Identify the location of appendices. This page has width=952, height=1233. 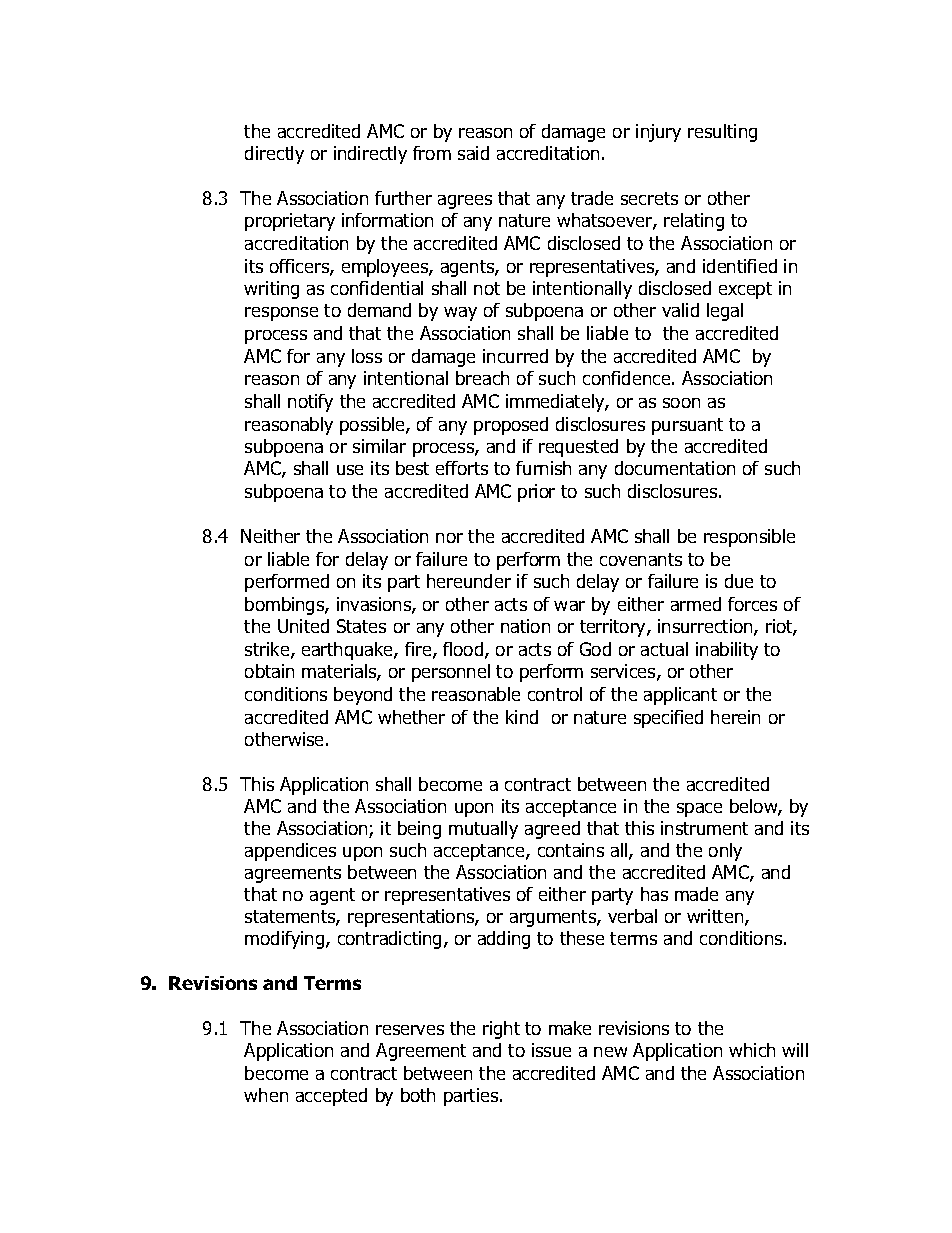
(290, 852).
